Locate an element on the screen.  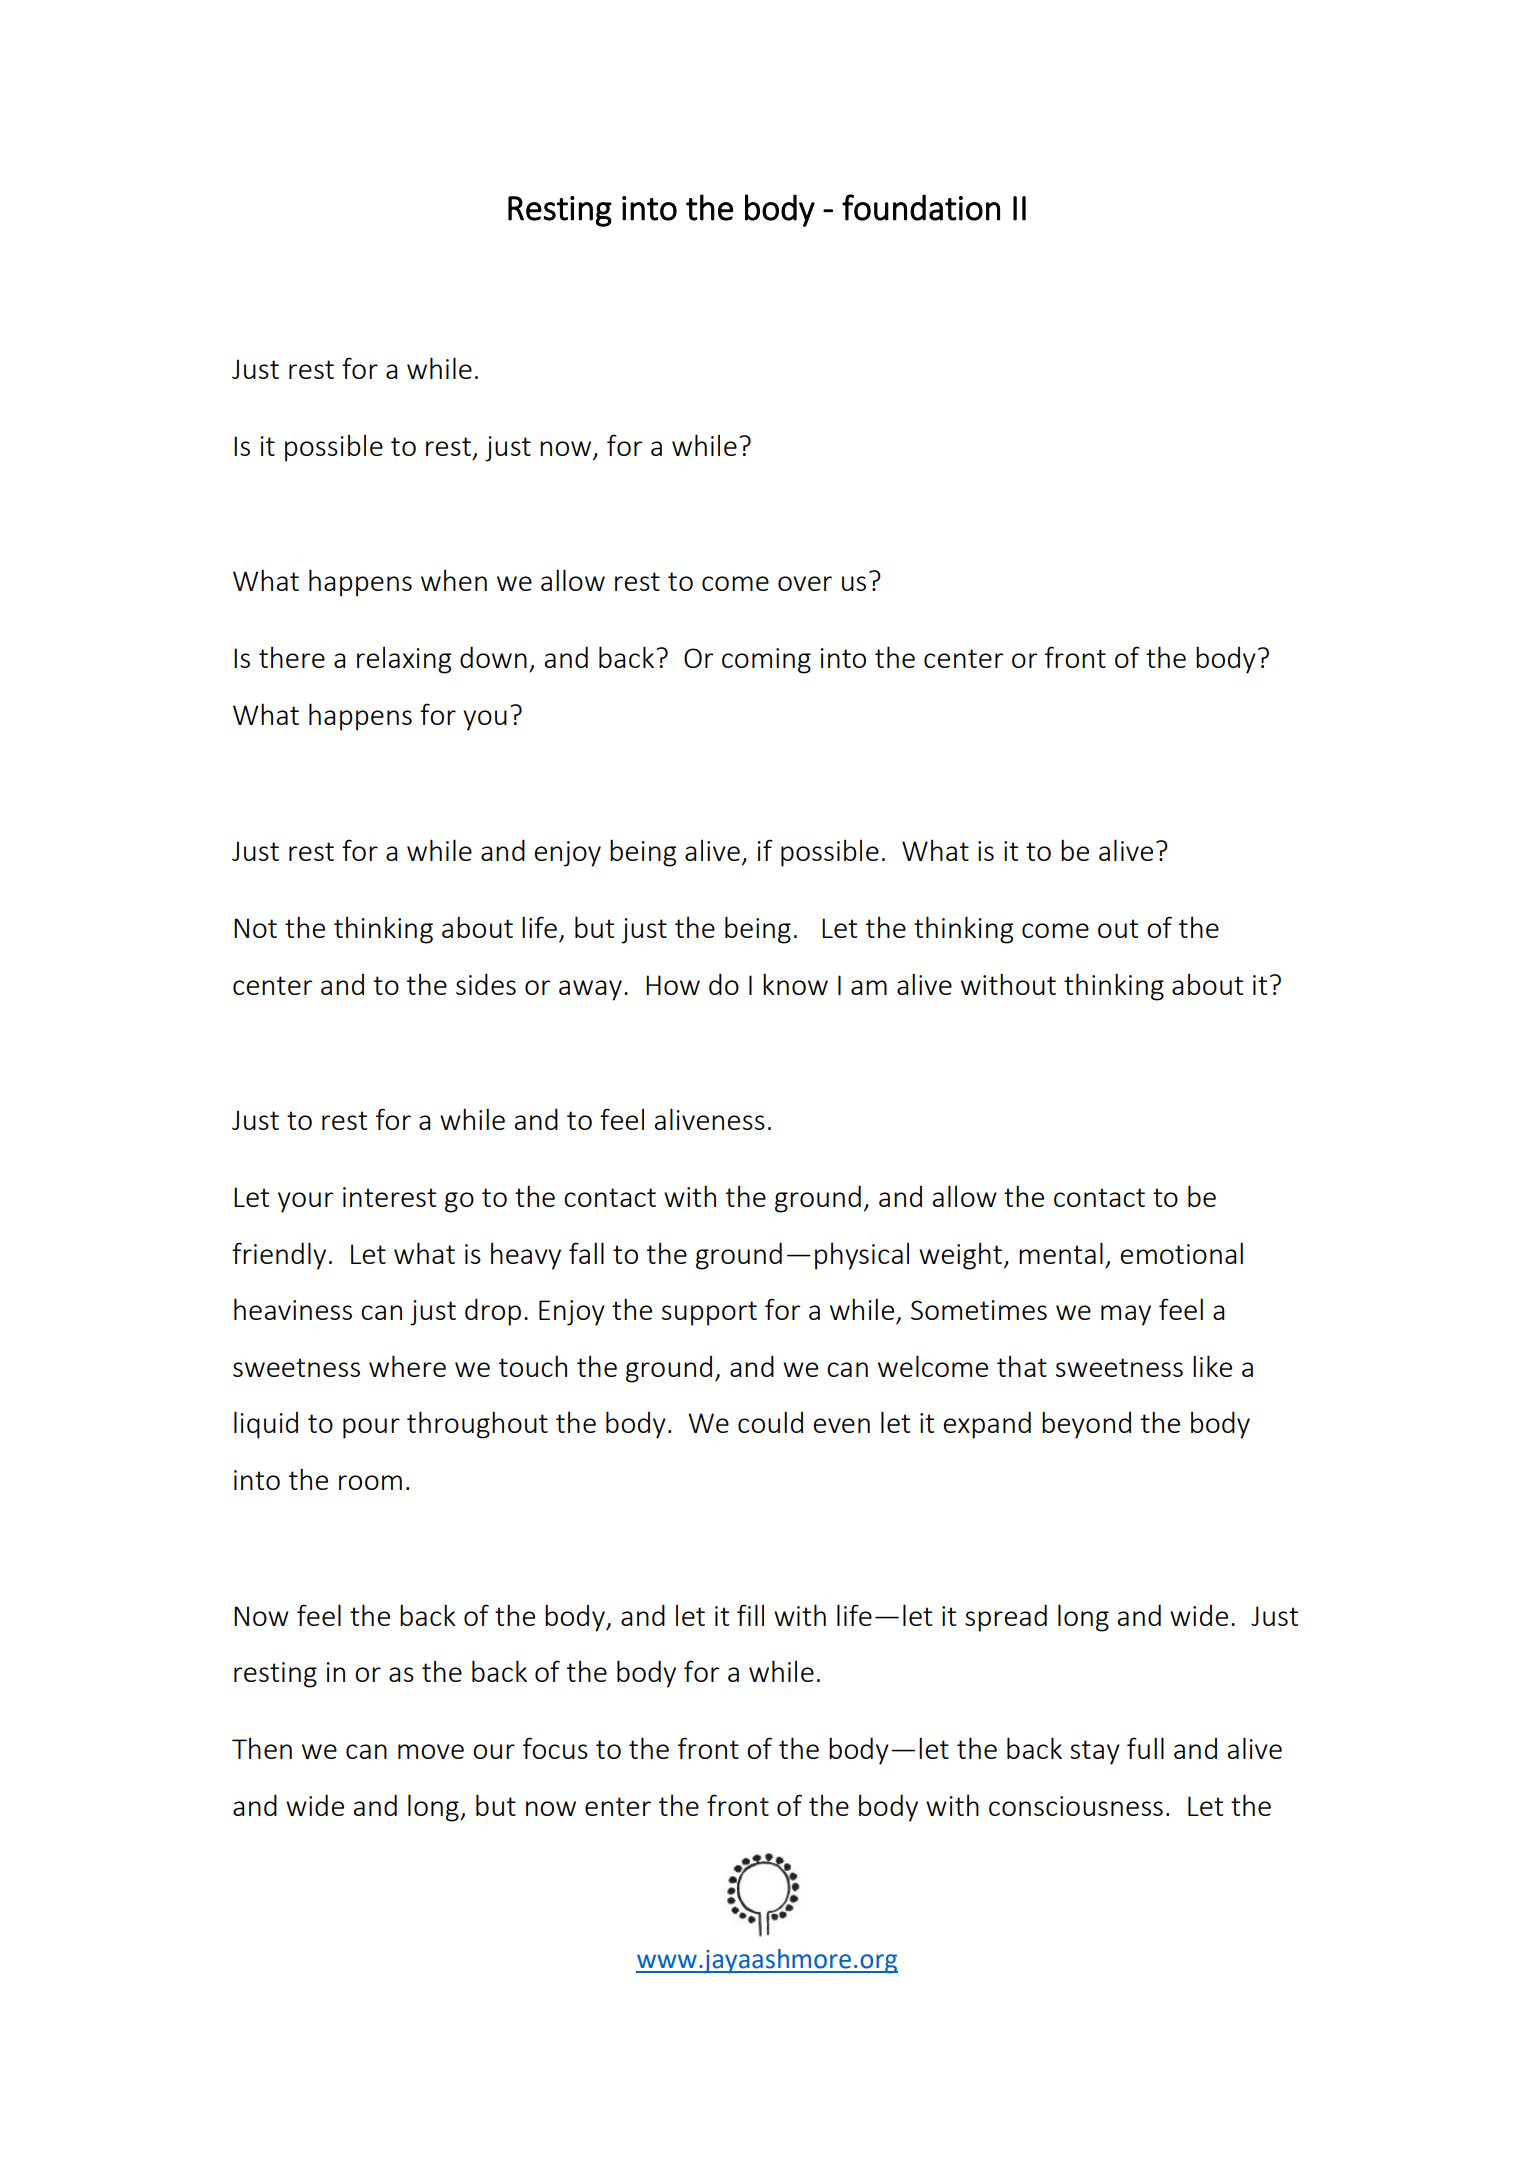
How is located at coordinates (673, 985).
